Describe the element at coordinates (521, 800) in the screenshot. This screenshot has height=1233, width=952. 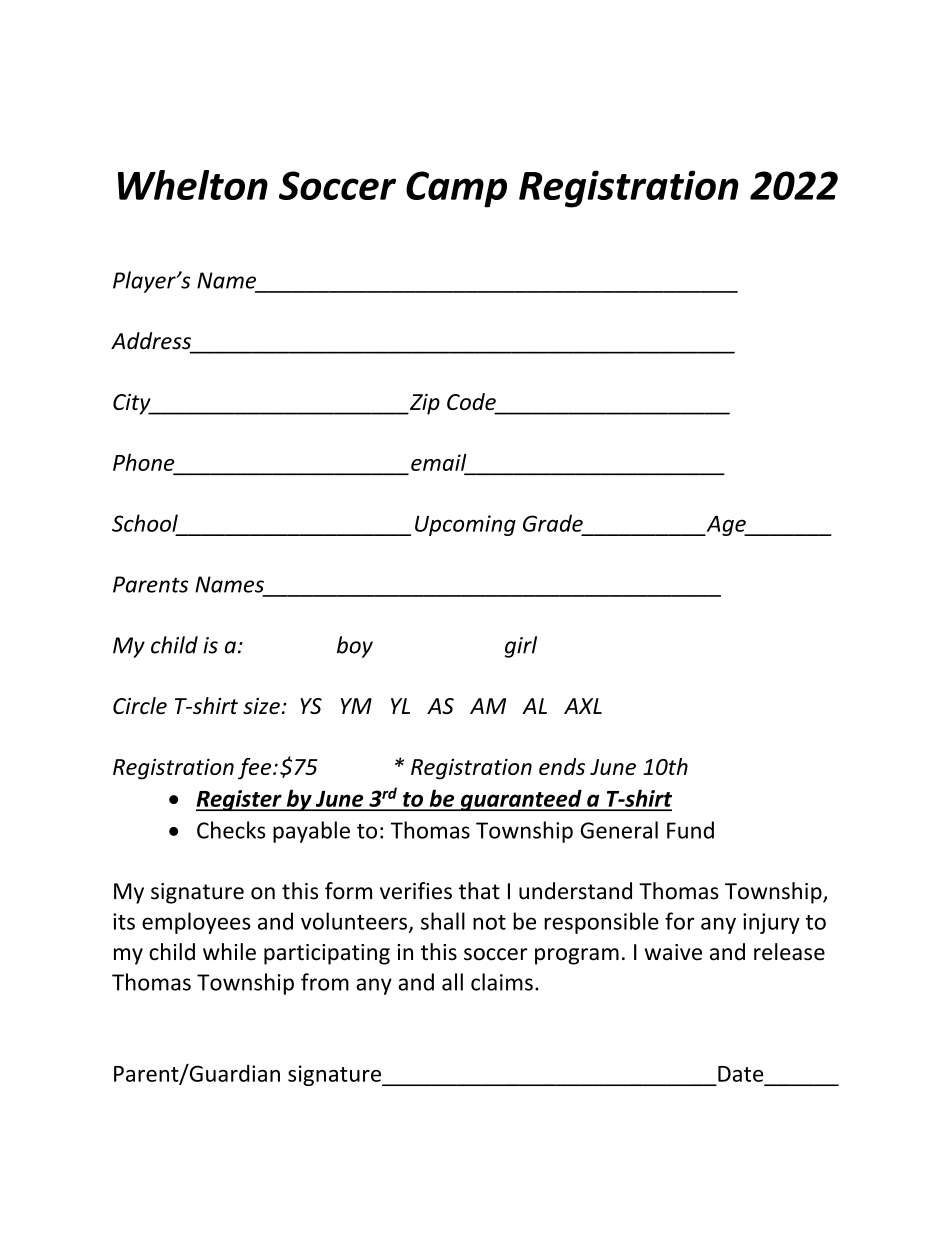
I see `guaranteed` at that location.
